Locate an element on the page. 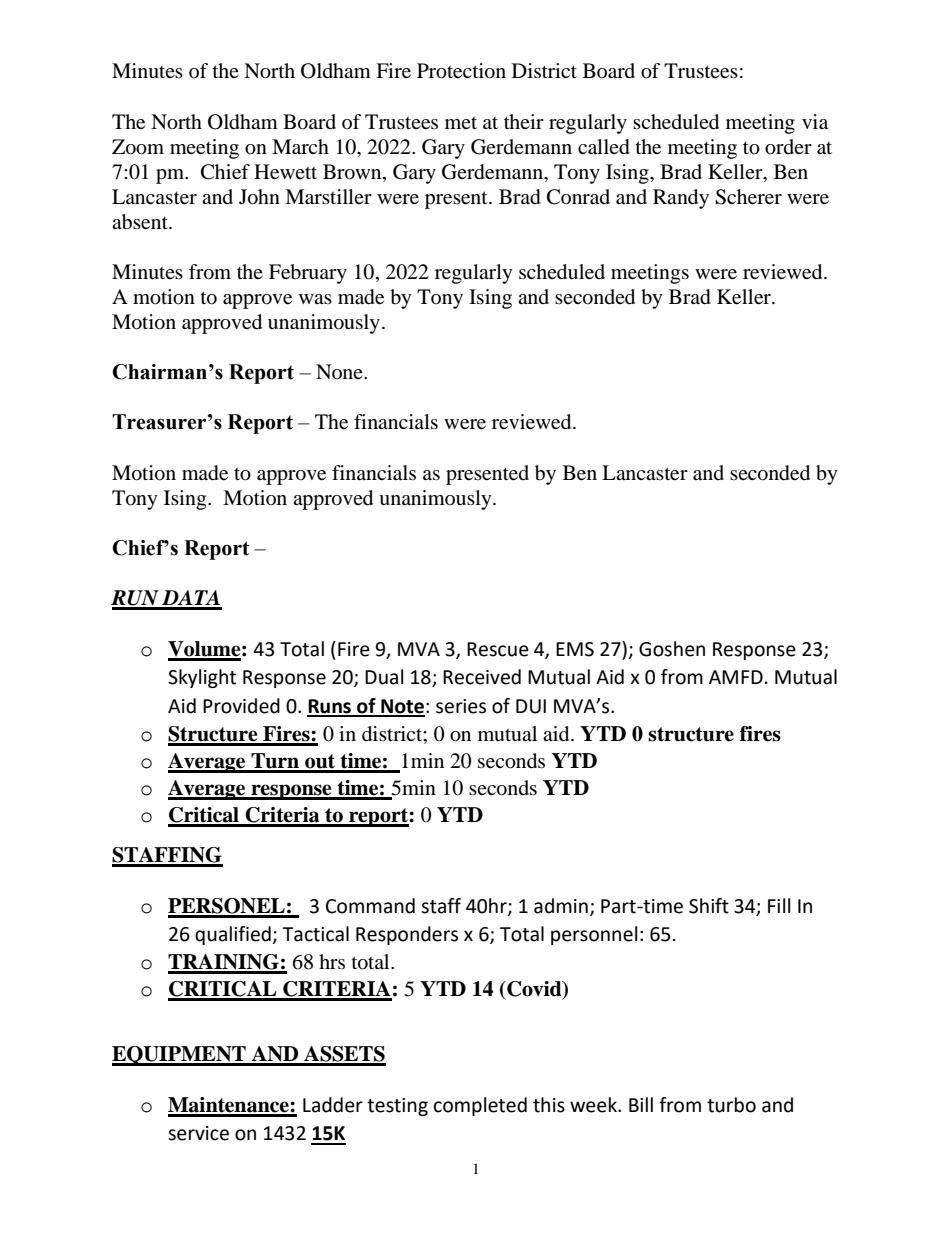 This image has height=1233, width=952. Provided is located at coordinates (241, 706).
